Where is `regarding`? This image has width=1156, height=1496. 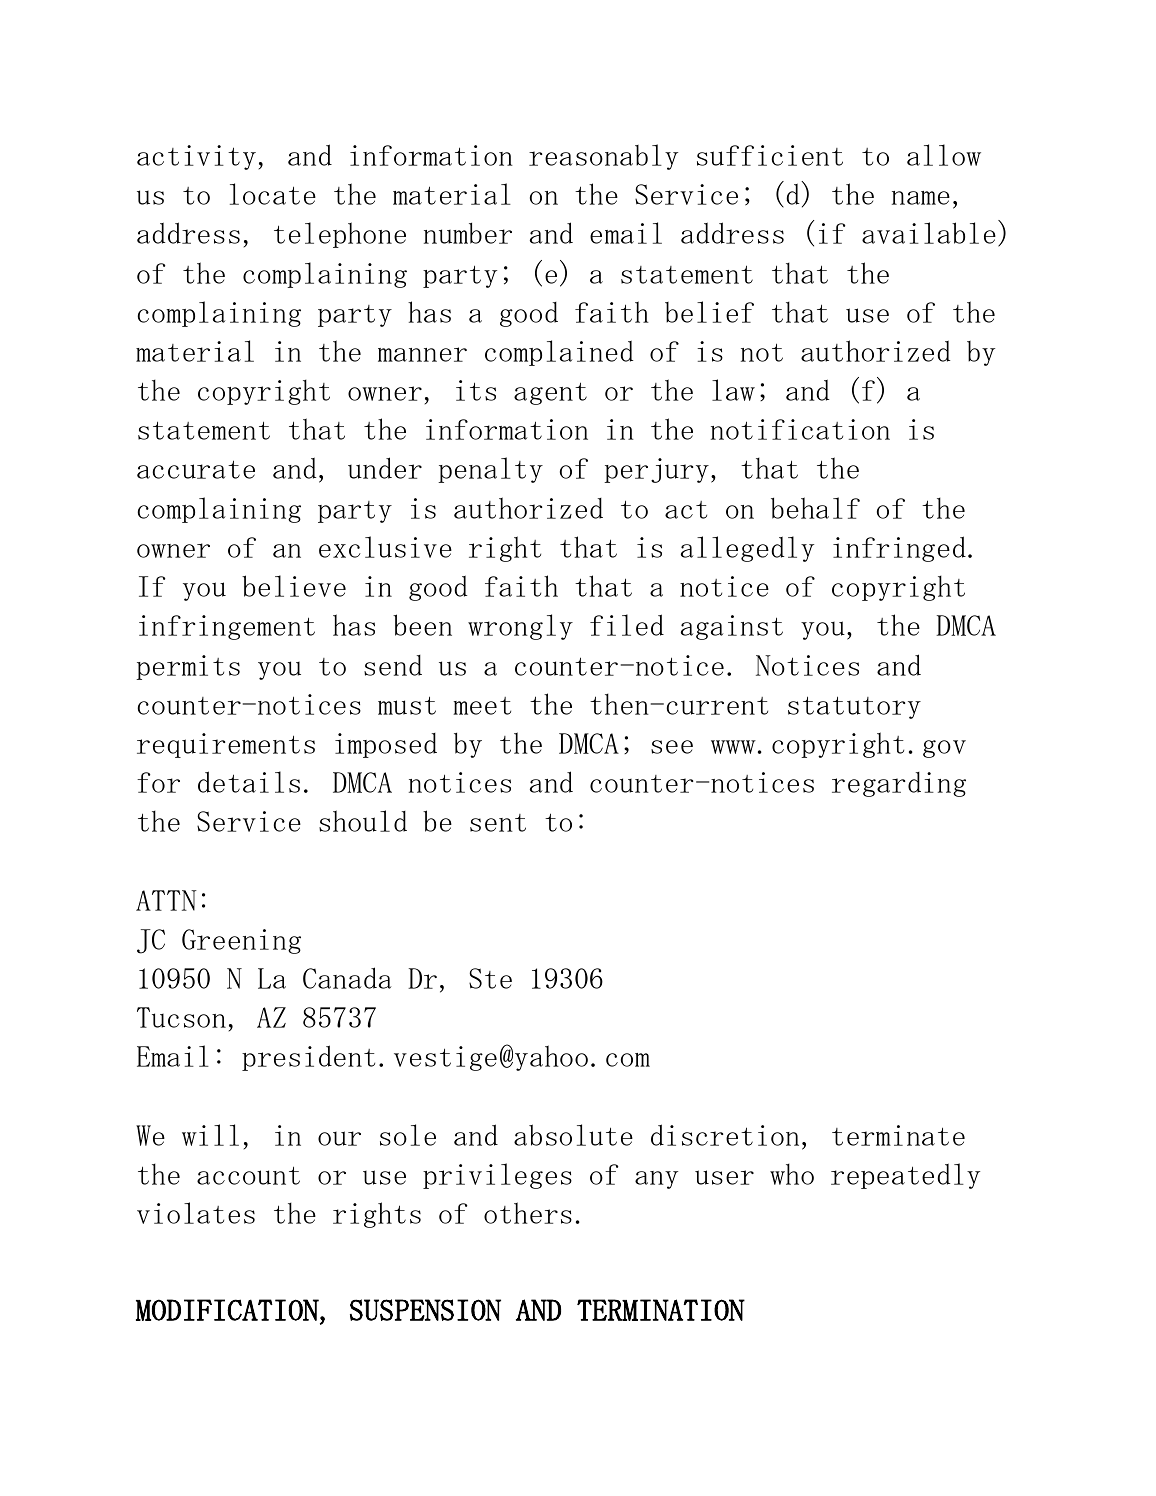 regarding is located at coordinates (899, 784).
